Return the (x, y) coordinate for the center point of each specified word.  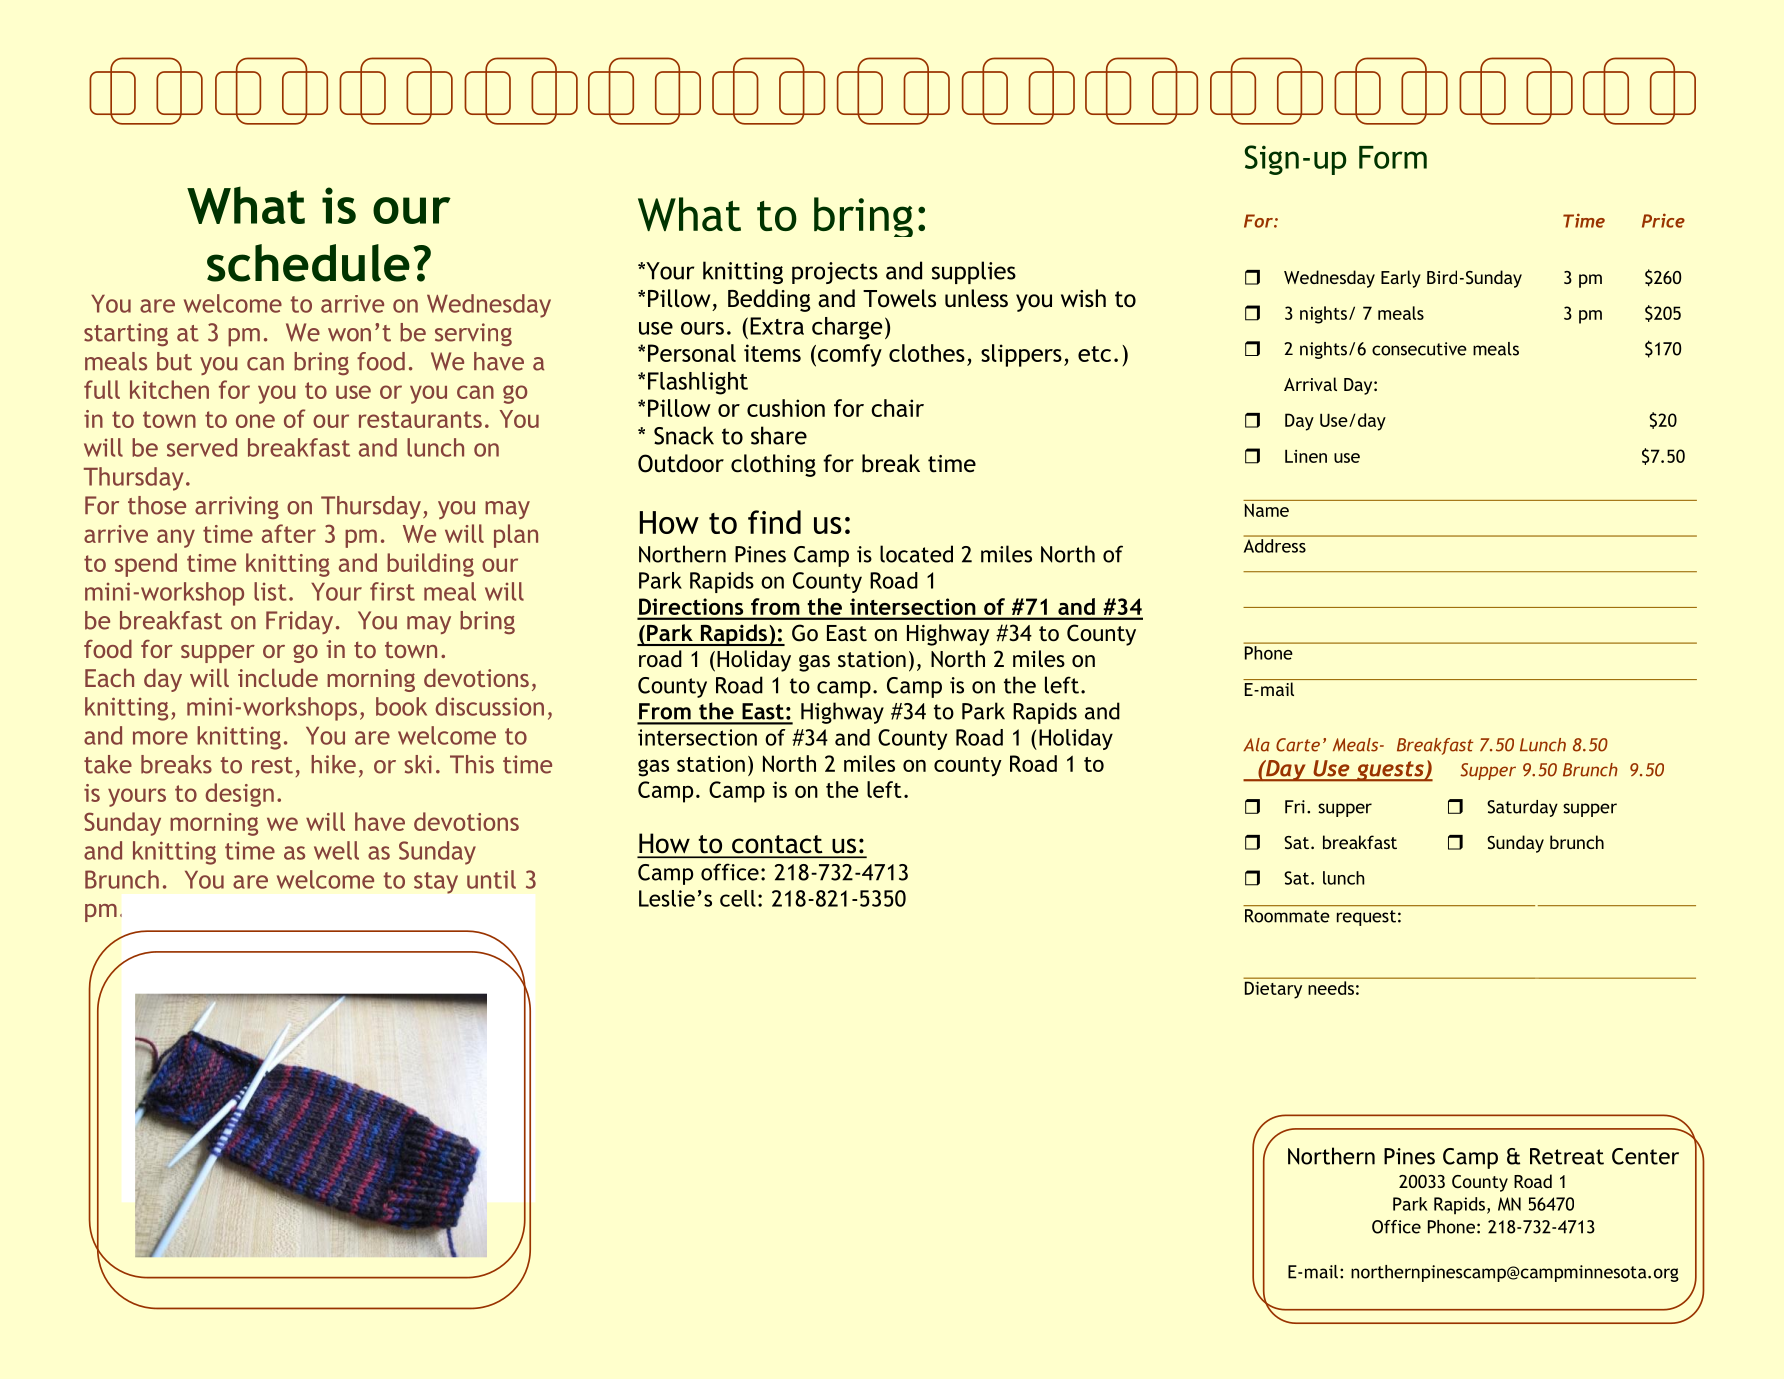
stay (436, 883)
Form (1393, 157)
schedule (308, 263)
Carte (1298, 745)
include (278, 677)
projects (835, 273)
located (916, 554)
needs (1331, 988)
